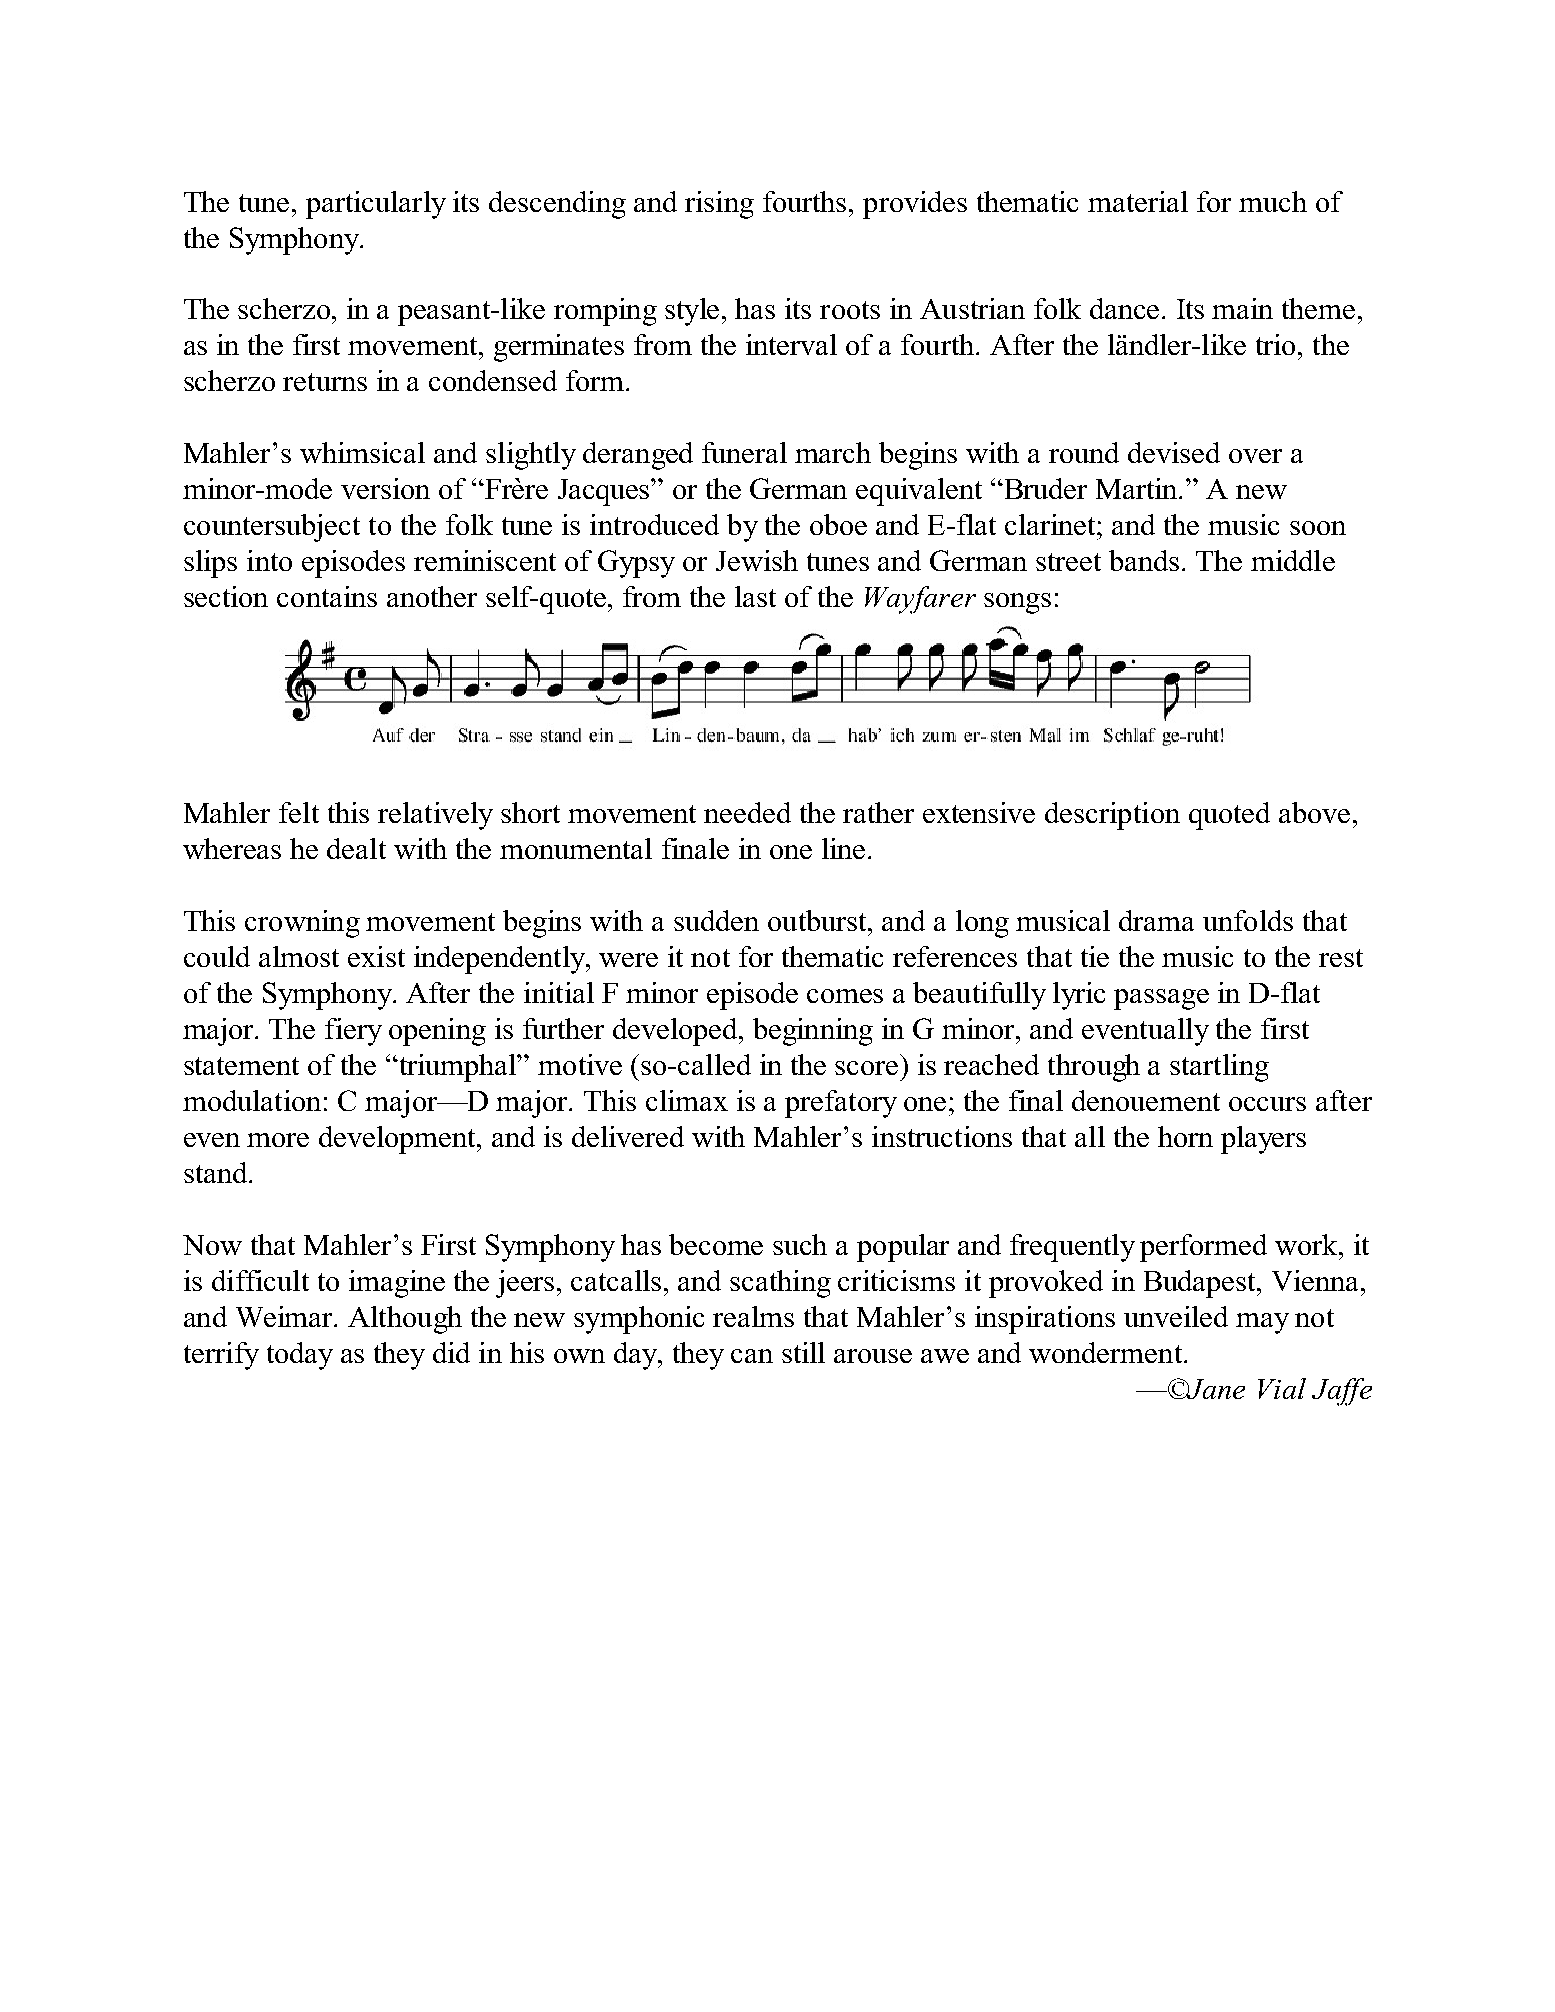 This screenshot has width=1555, height=2012. I want to click on score, so click(866, 1068).
